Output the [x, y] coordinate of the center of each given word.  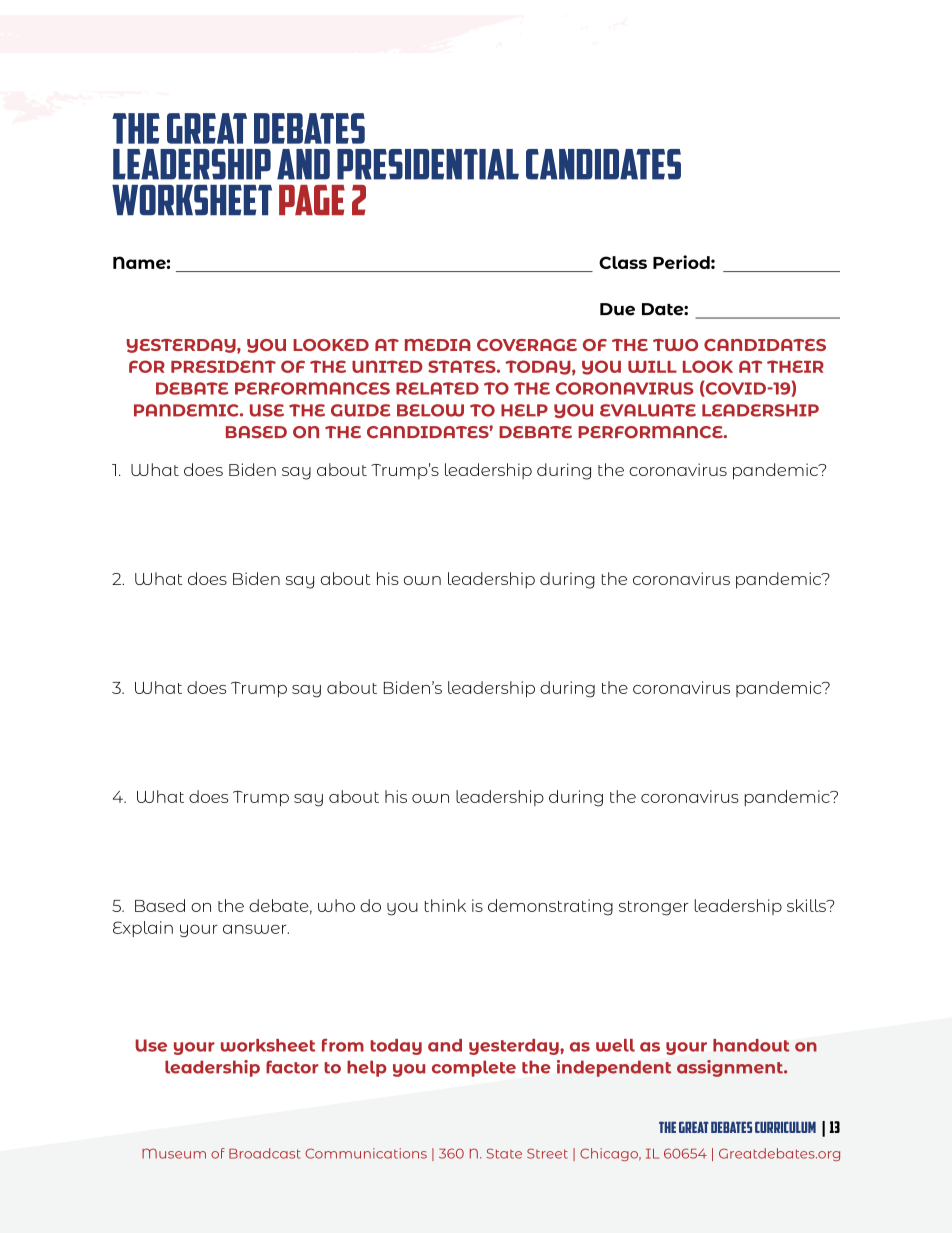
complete [474, 1068]
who [336, 905]
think [445, 905]
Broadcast [265, 1153]
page [312, 200]
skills [807, 905]
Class [623, 262]
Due [617, 309]
